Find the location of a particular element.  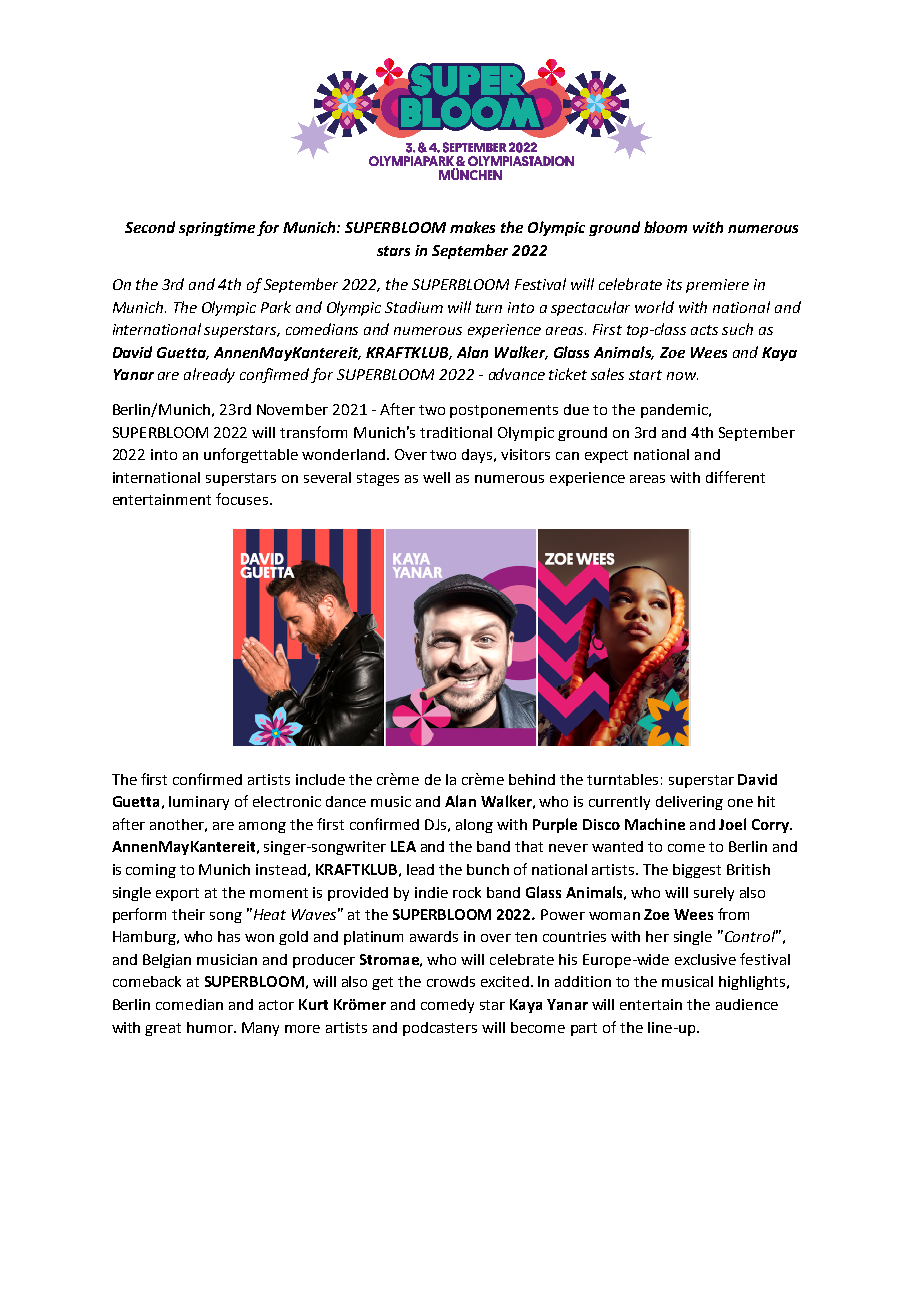

luminary is located at coordinates (199, 803).
